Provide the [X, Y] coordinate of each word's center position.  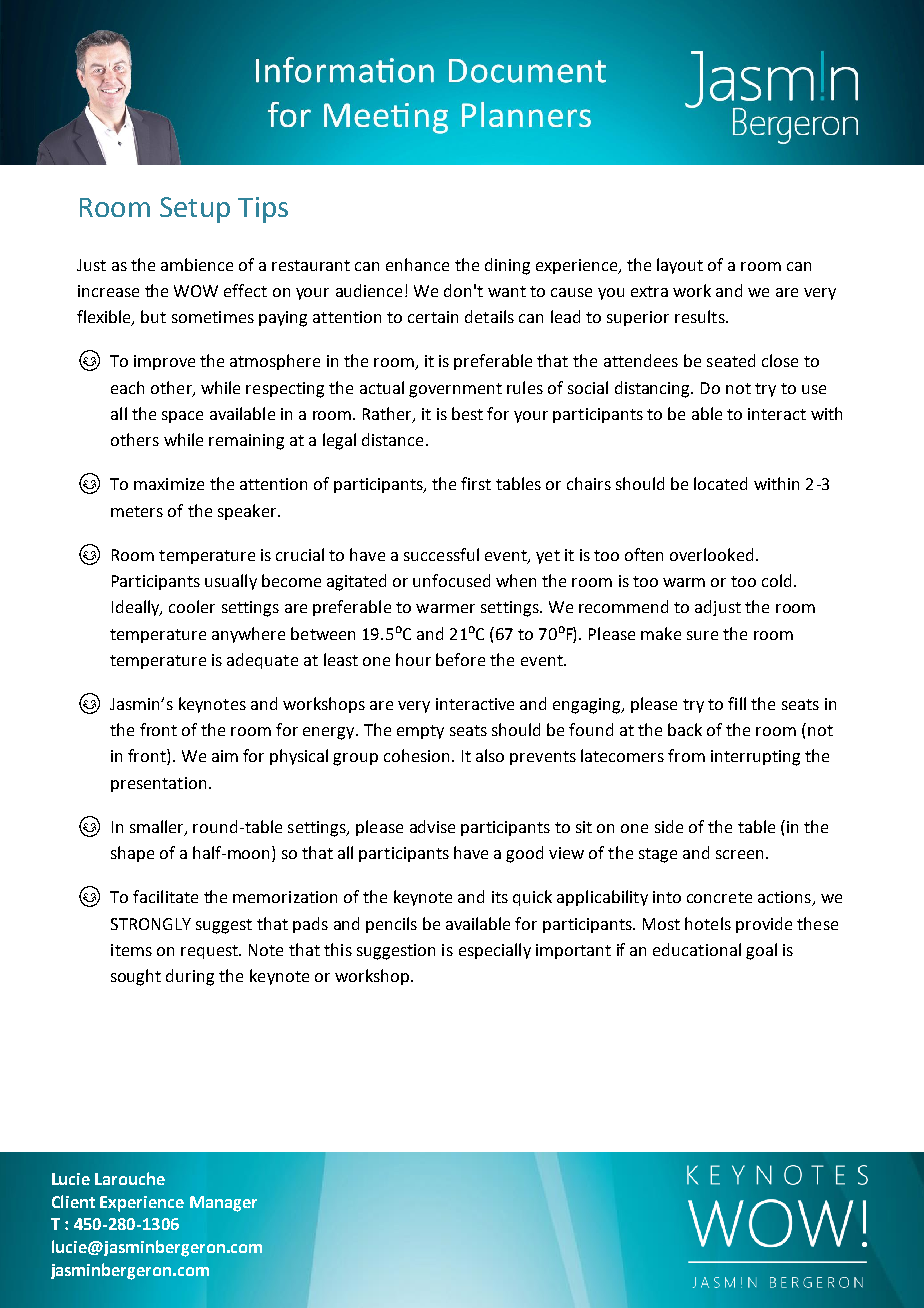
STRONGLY [151, 924]
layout [680, 266]
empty [420, 732]
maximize [169, 484]
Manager [223, 1204]
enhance [417, 264]
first [476, 483]
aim [225, 756]
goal [761, 951]
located [720, 483]
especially [495, 951]
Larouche [130, 1178]
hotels [708, 923]
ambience [197, 264]
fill [737, 703]
